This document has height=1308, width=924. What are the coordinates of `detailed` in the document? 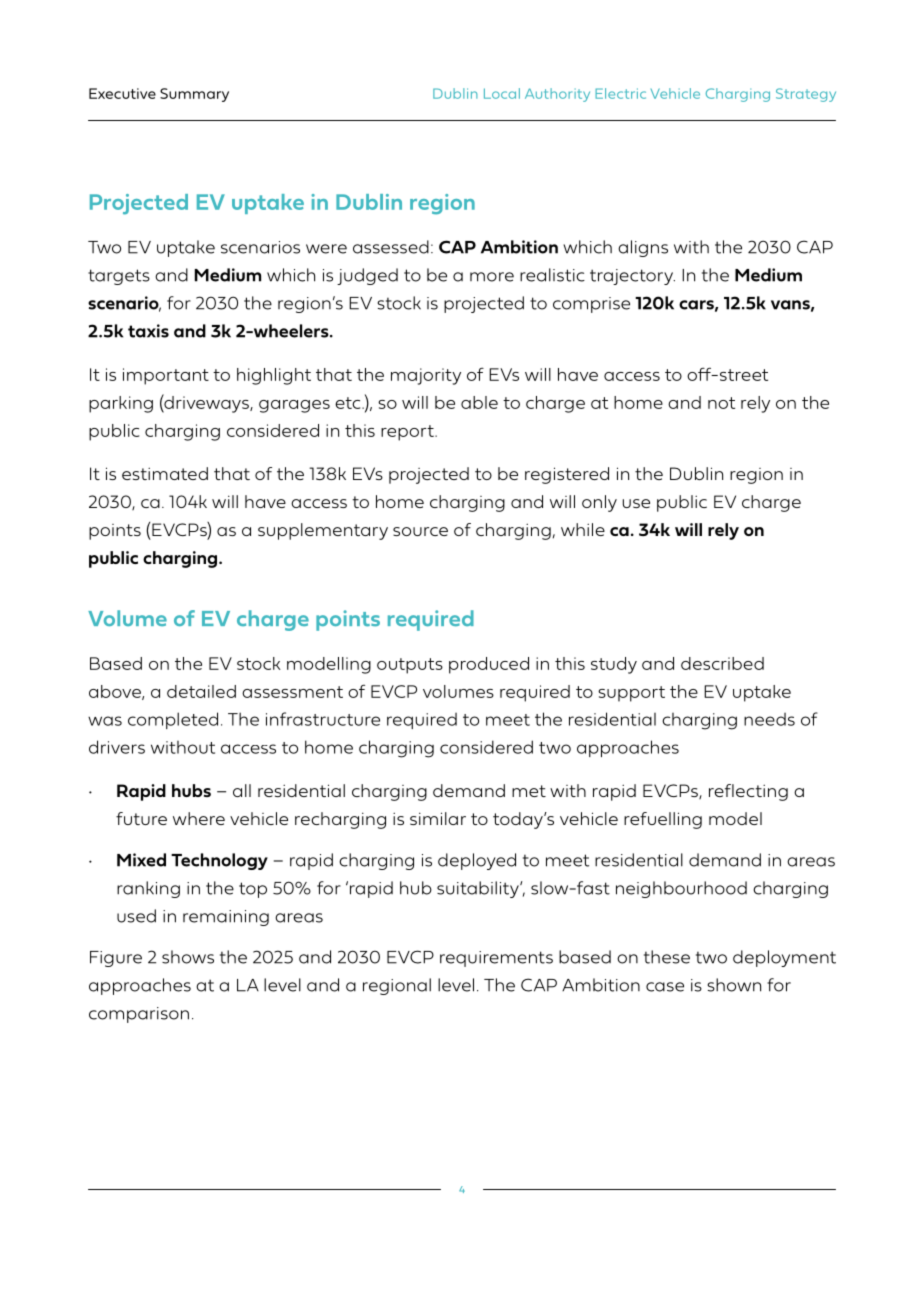 It's located at (201, 691).
